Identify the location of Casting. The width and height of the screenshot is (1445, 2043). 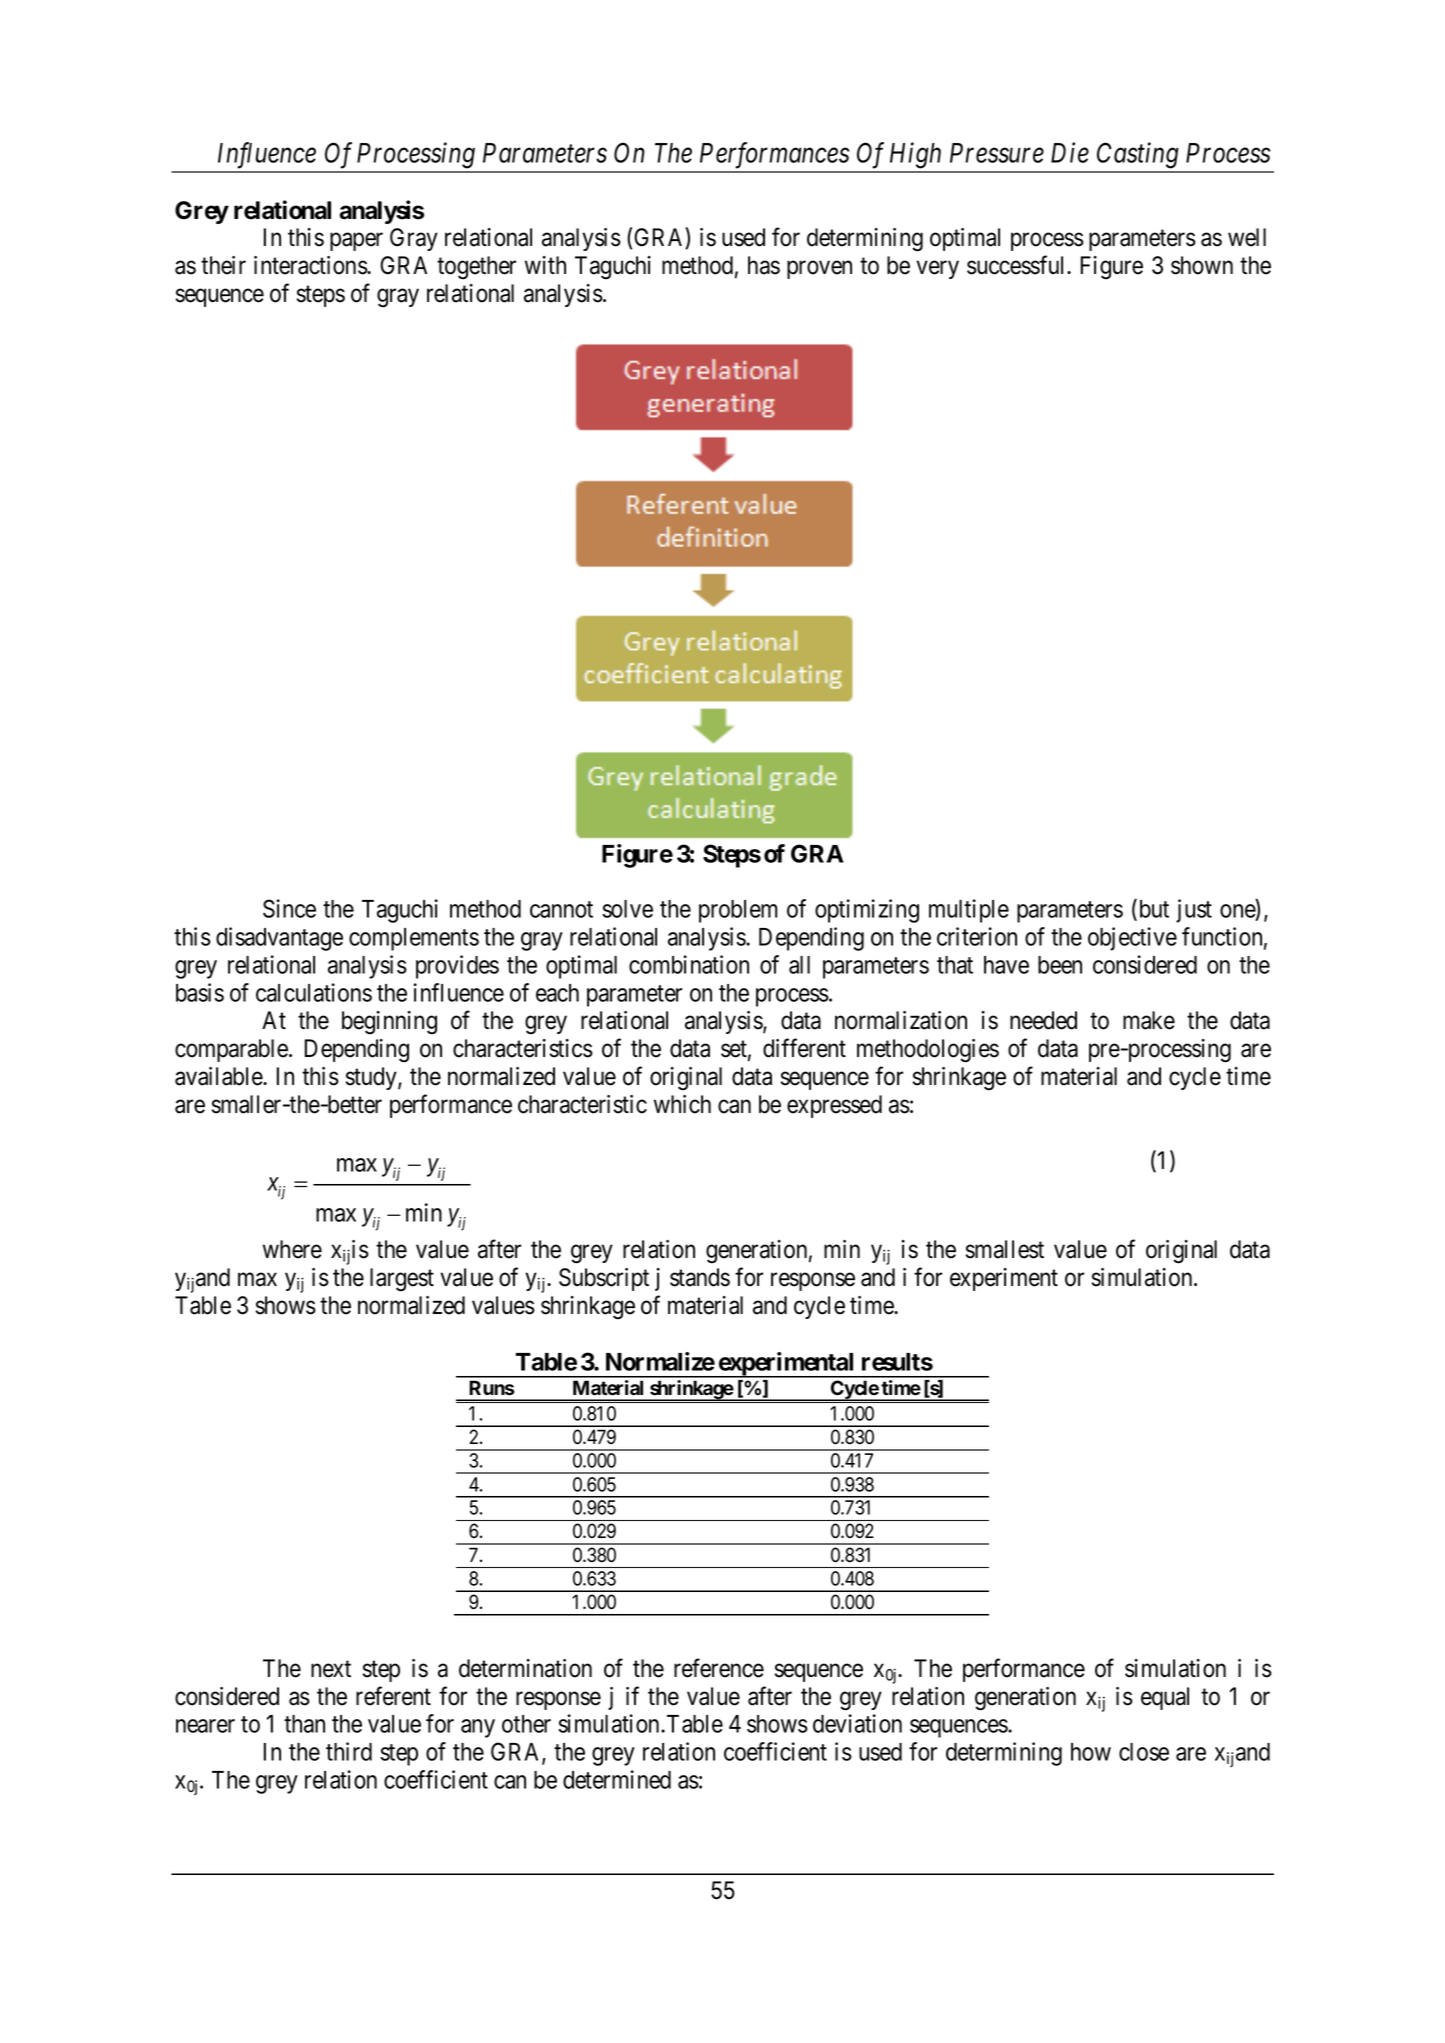
(1138, 155).
